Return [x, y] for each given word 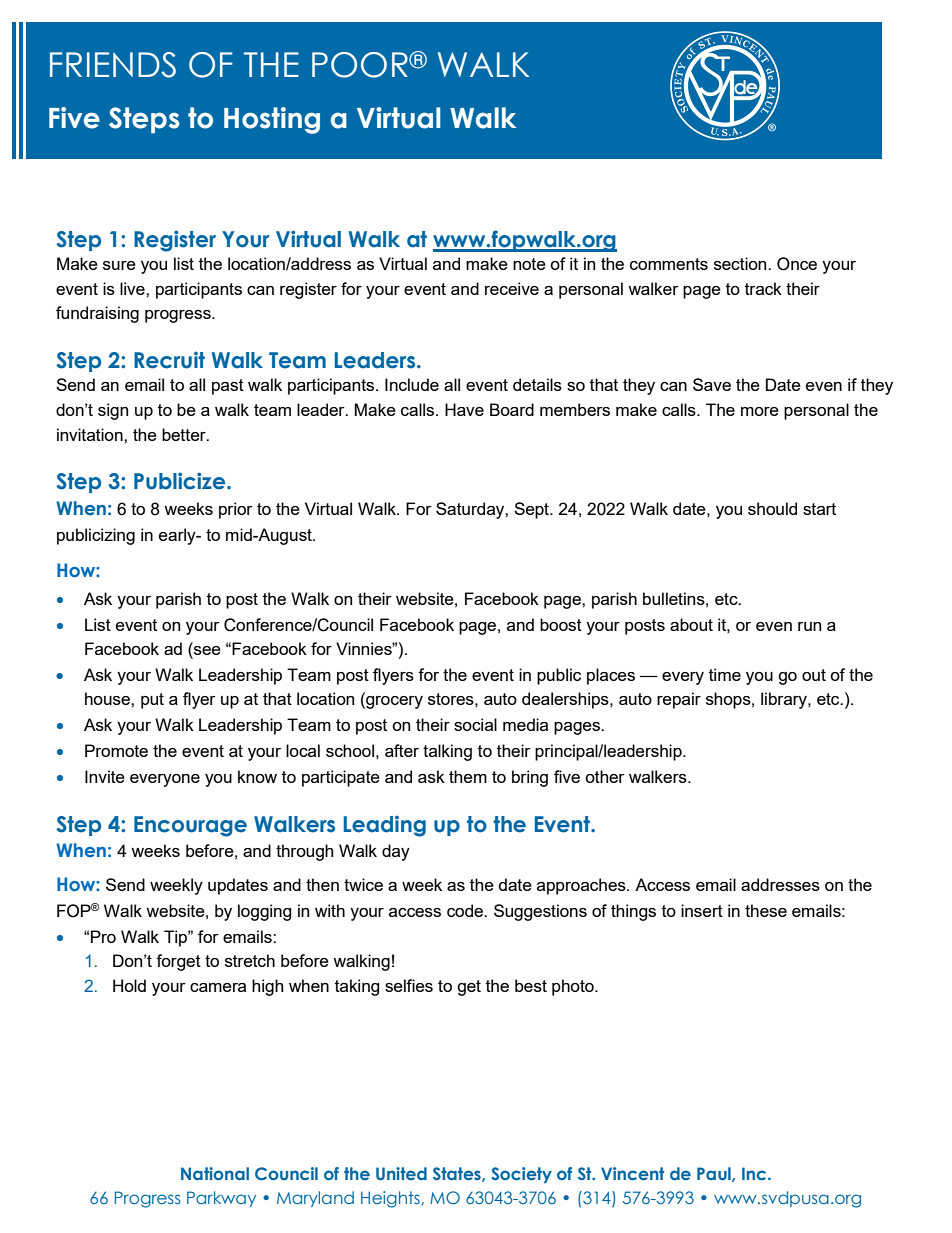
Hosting [272, 120]
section [741, 263]
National [215, 1173]
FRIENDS [113, 65]
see [206, 652]
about [691, 624]
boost [561, 624]
